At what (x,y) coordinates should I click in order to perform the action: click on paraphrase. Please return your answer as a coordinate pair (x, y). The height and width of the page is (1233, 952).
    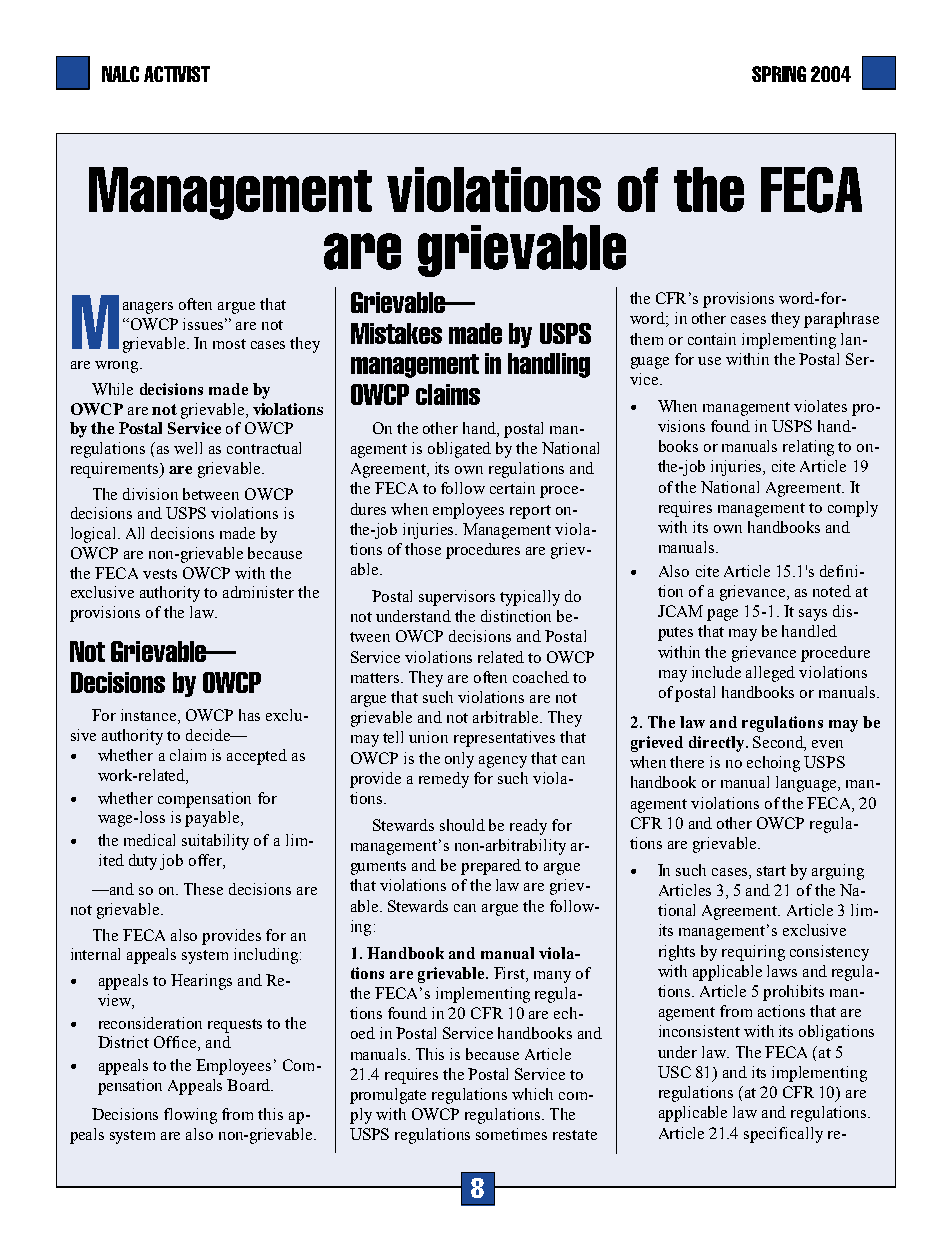
    Looking at the image, I should click on (841, 320).
